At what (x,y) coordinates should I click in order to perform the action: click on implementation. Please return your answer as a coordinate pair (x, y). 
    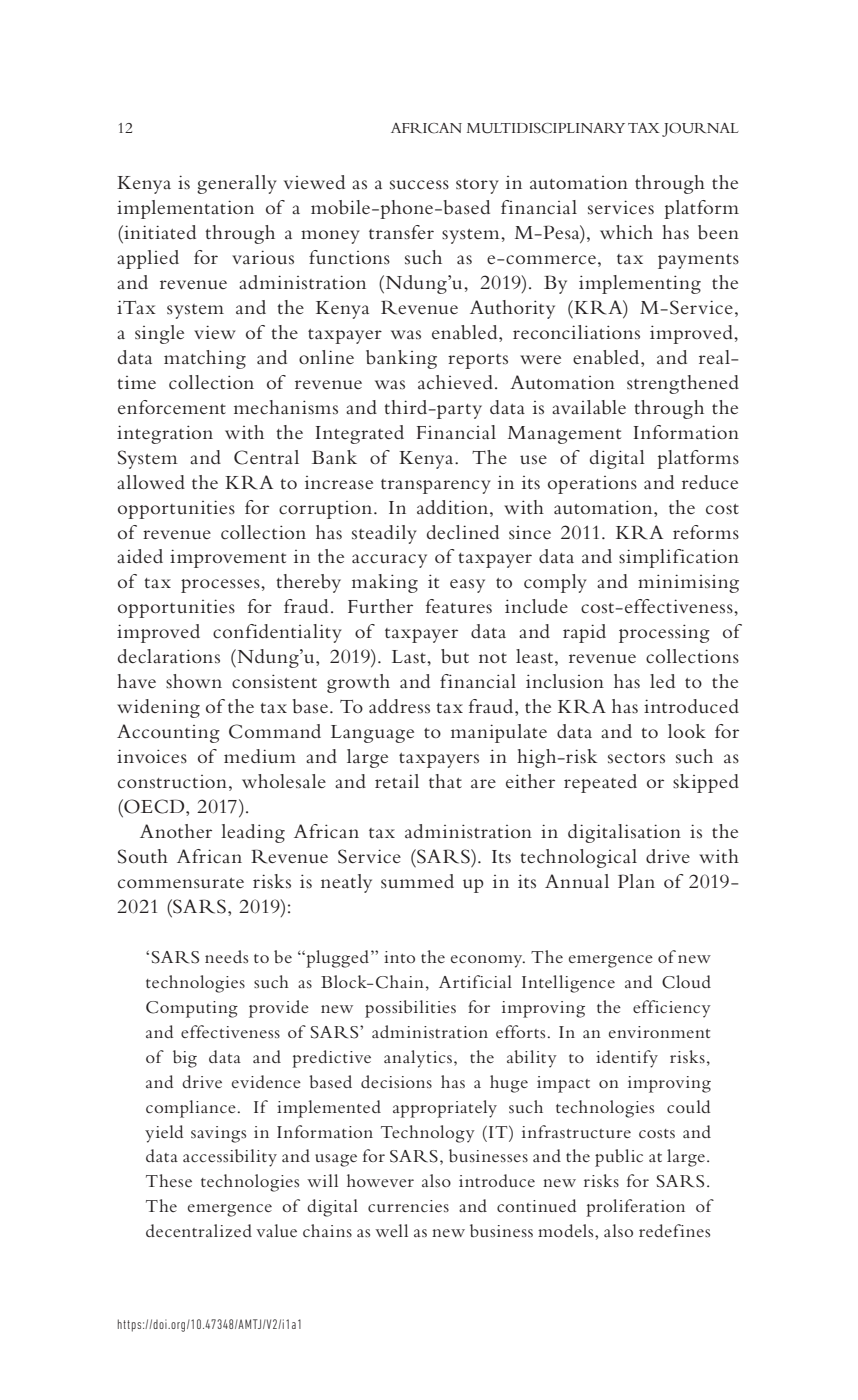
    Looking at the image, I should click on (185, 209).
